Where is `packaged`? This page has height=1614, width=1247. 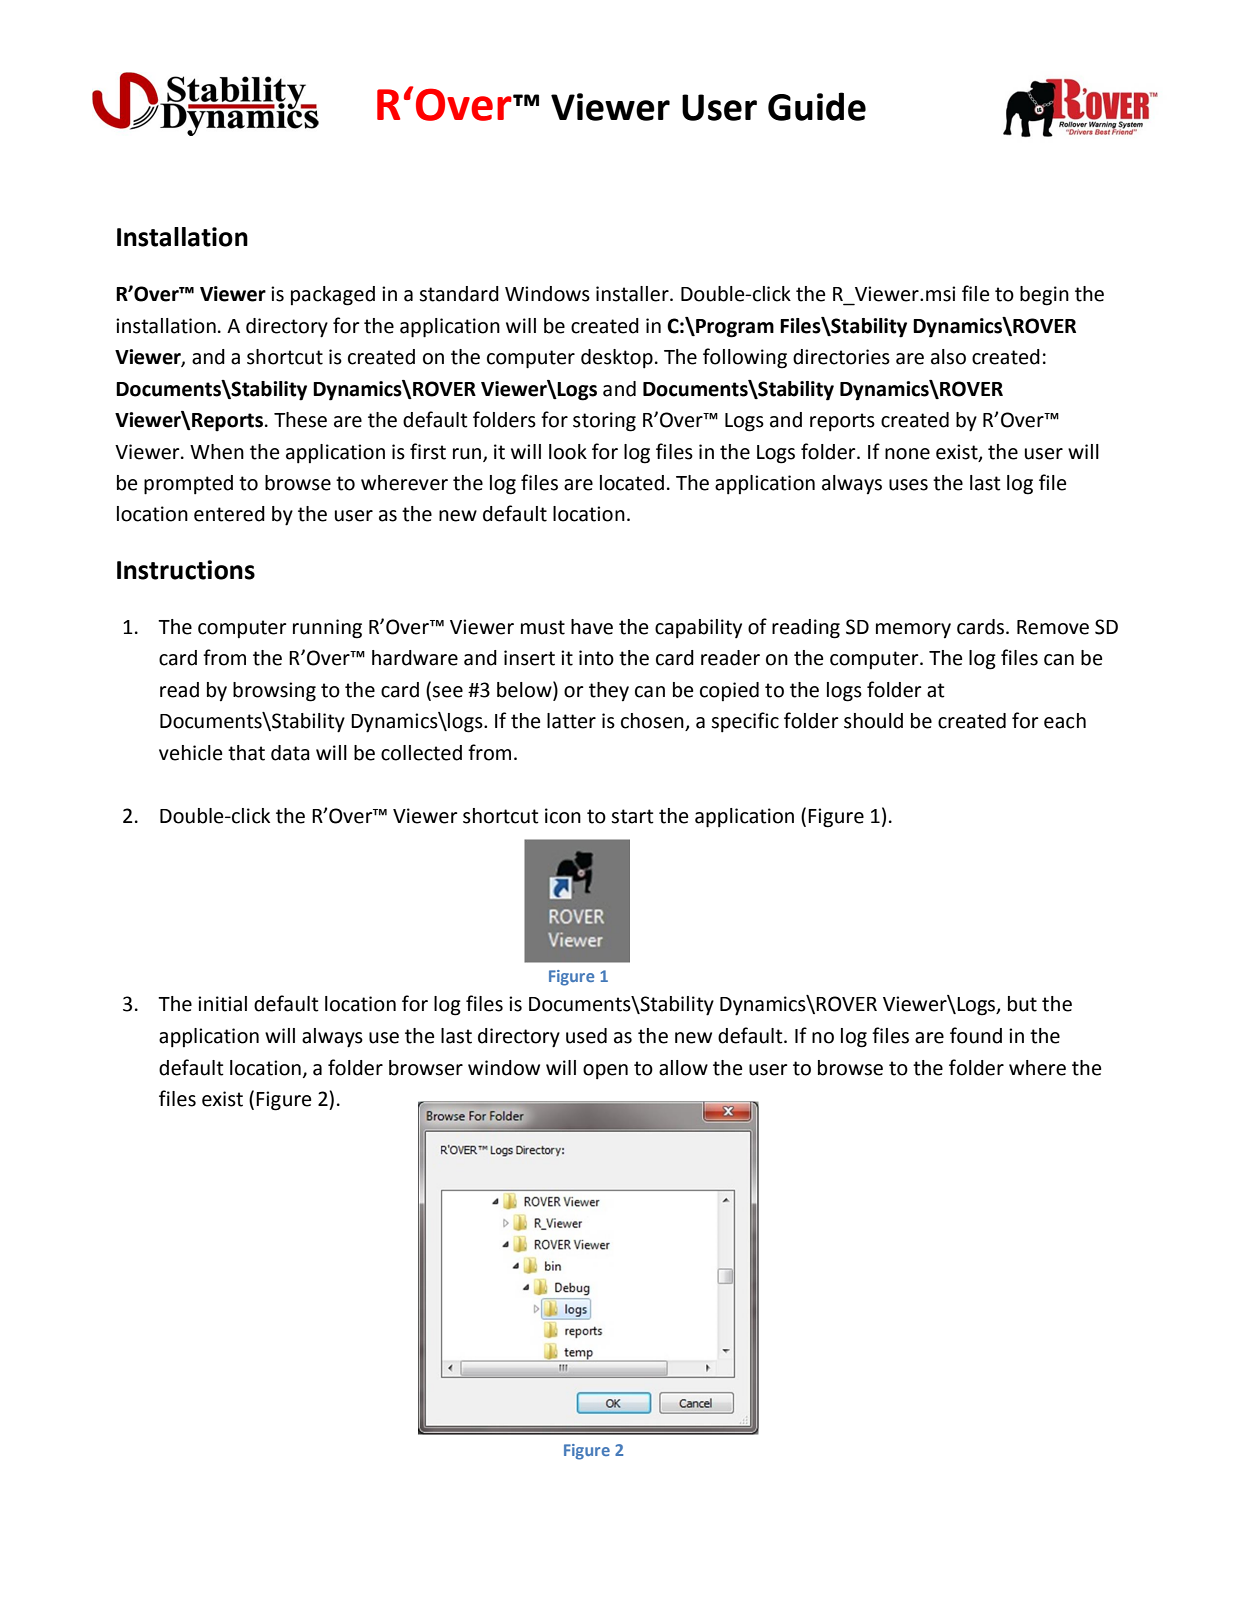 packaged is located at coordinates (333, 296).
